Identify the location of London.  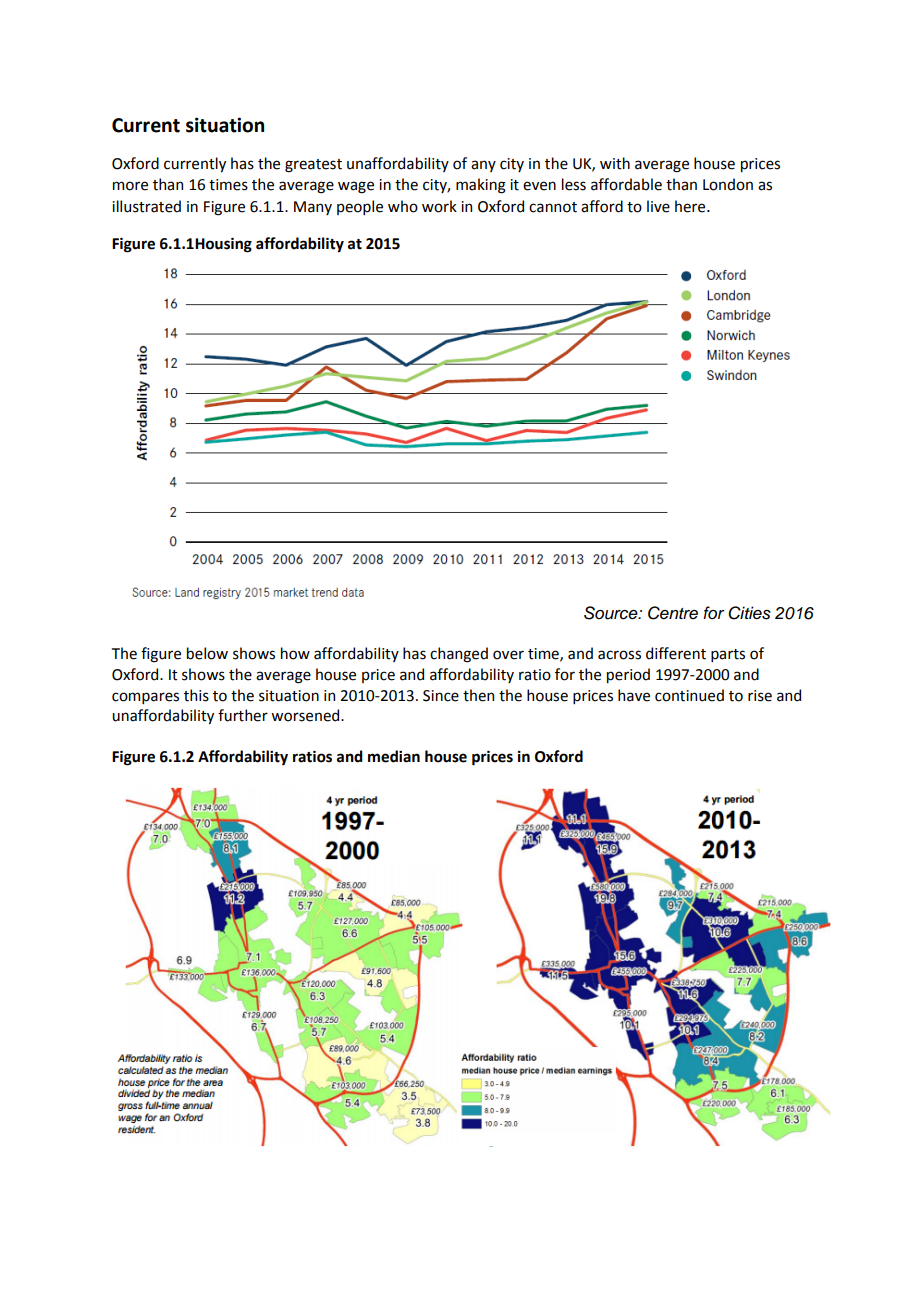
(728, 184).
